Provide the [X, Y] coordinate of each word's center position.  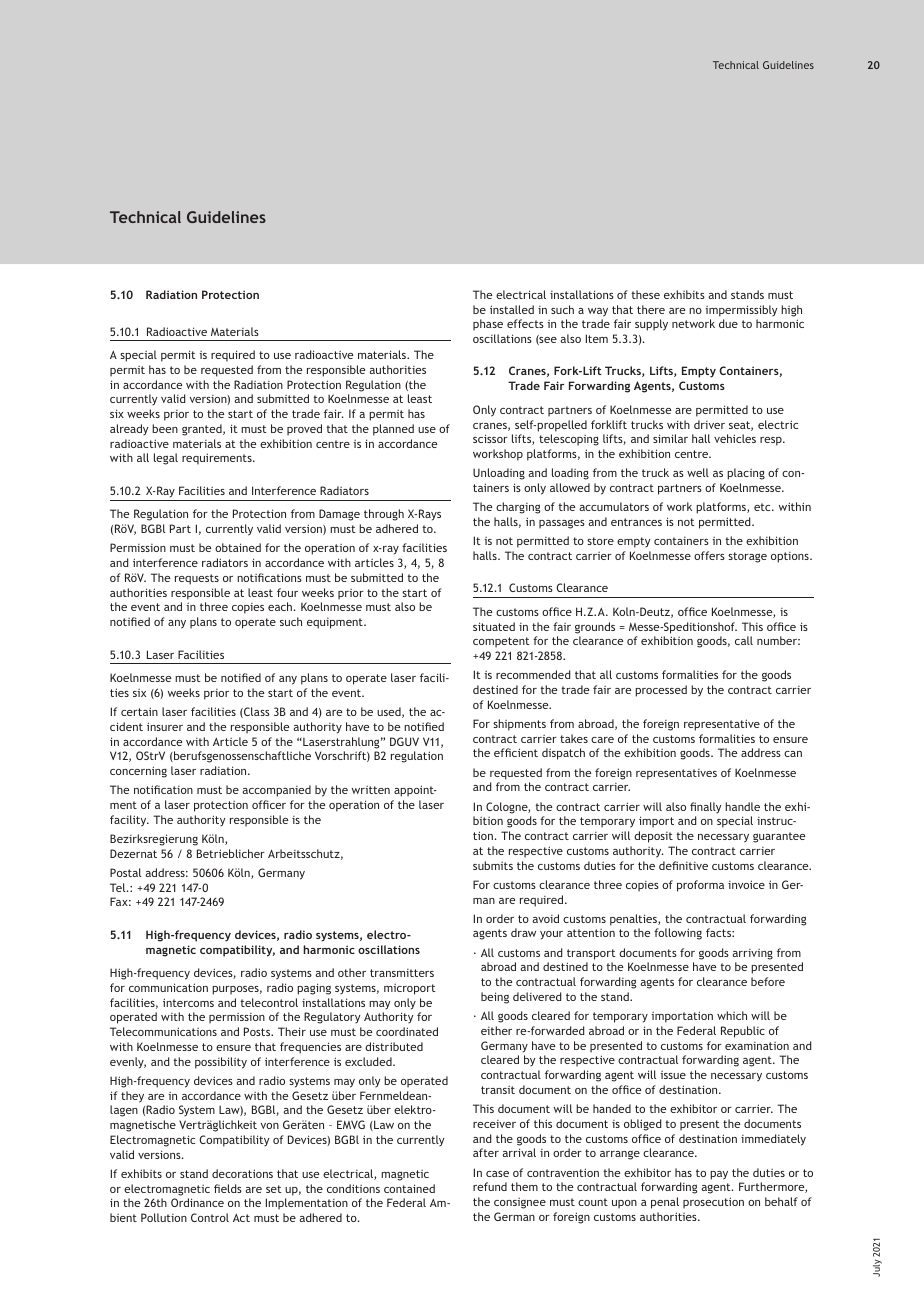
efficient [516, 752]
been [165, 428]
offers [709, 555]
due [728, 323]
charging [518, 508]
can [793, 754]
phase [488, 325]
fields [228, 1188]
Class [256, 712]
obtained [238, 547]
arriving [752, 954]
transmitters [402, 973]
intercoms [188, 1002]
